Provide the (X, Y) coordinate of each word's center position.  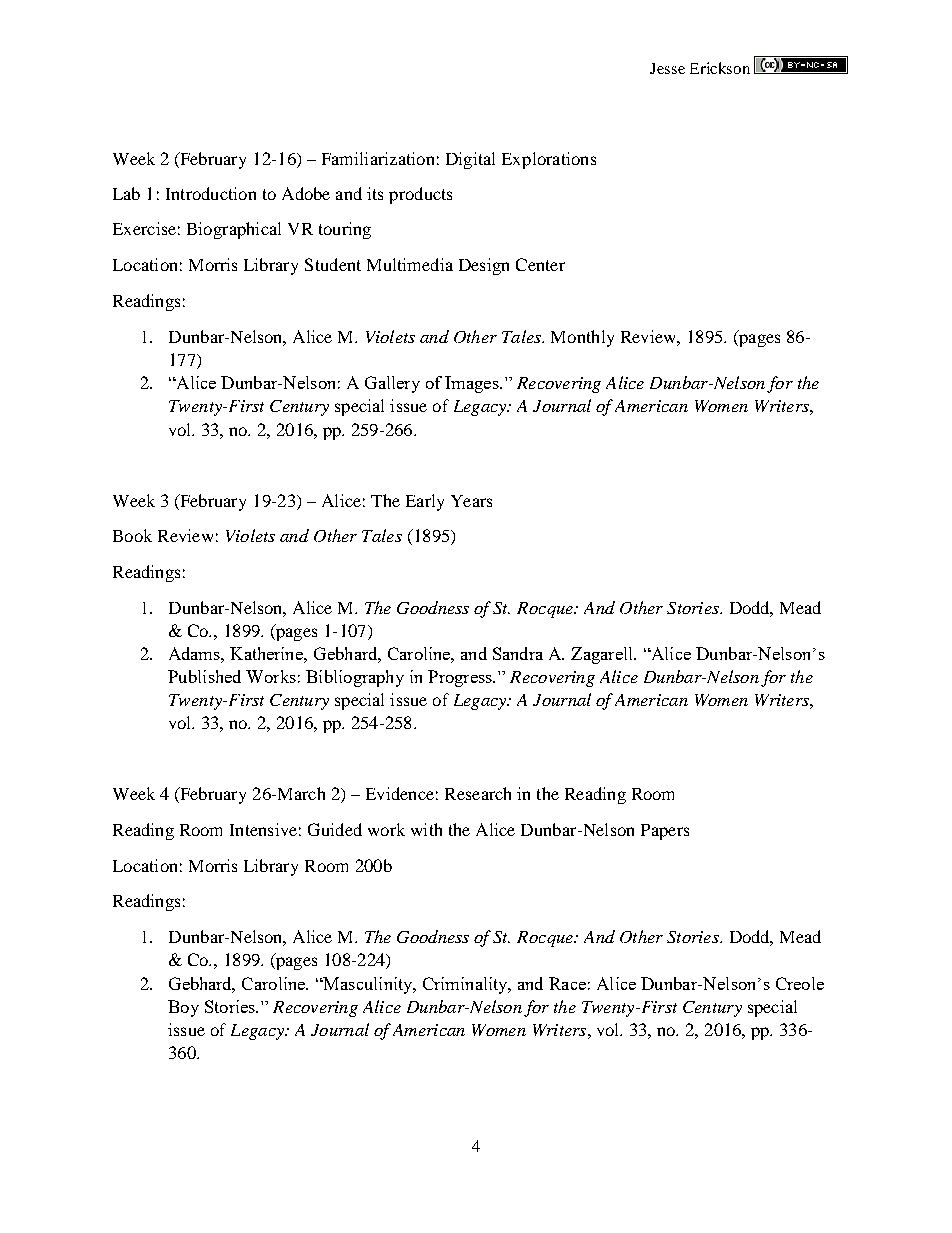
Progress (461, 678)
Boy (183, 1008)
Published (204, 676)
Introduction (211, 193)
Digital (470, 160)
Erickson (720, 68)
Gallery (392, 384)
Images (473, 384)
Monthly (582, 338)
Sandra (518, 653)
